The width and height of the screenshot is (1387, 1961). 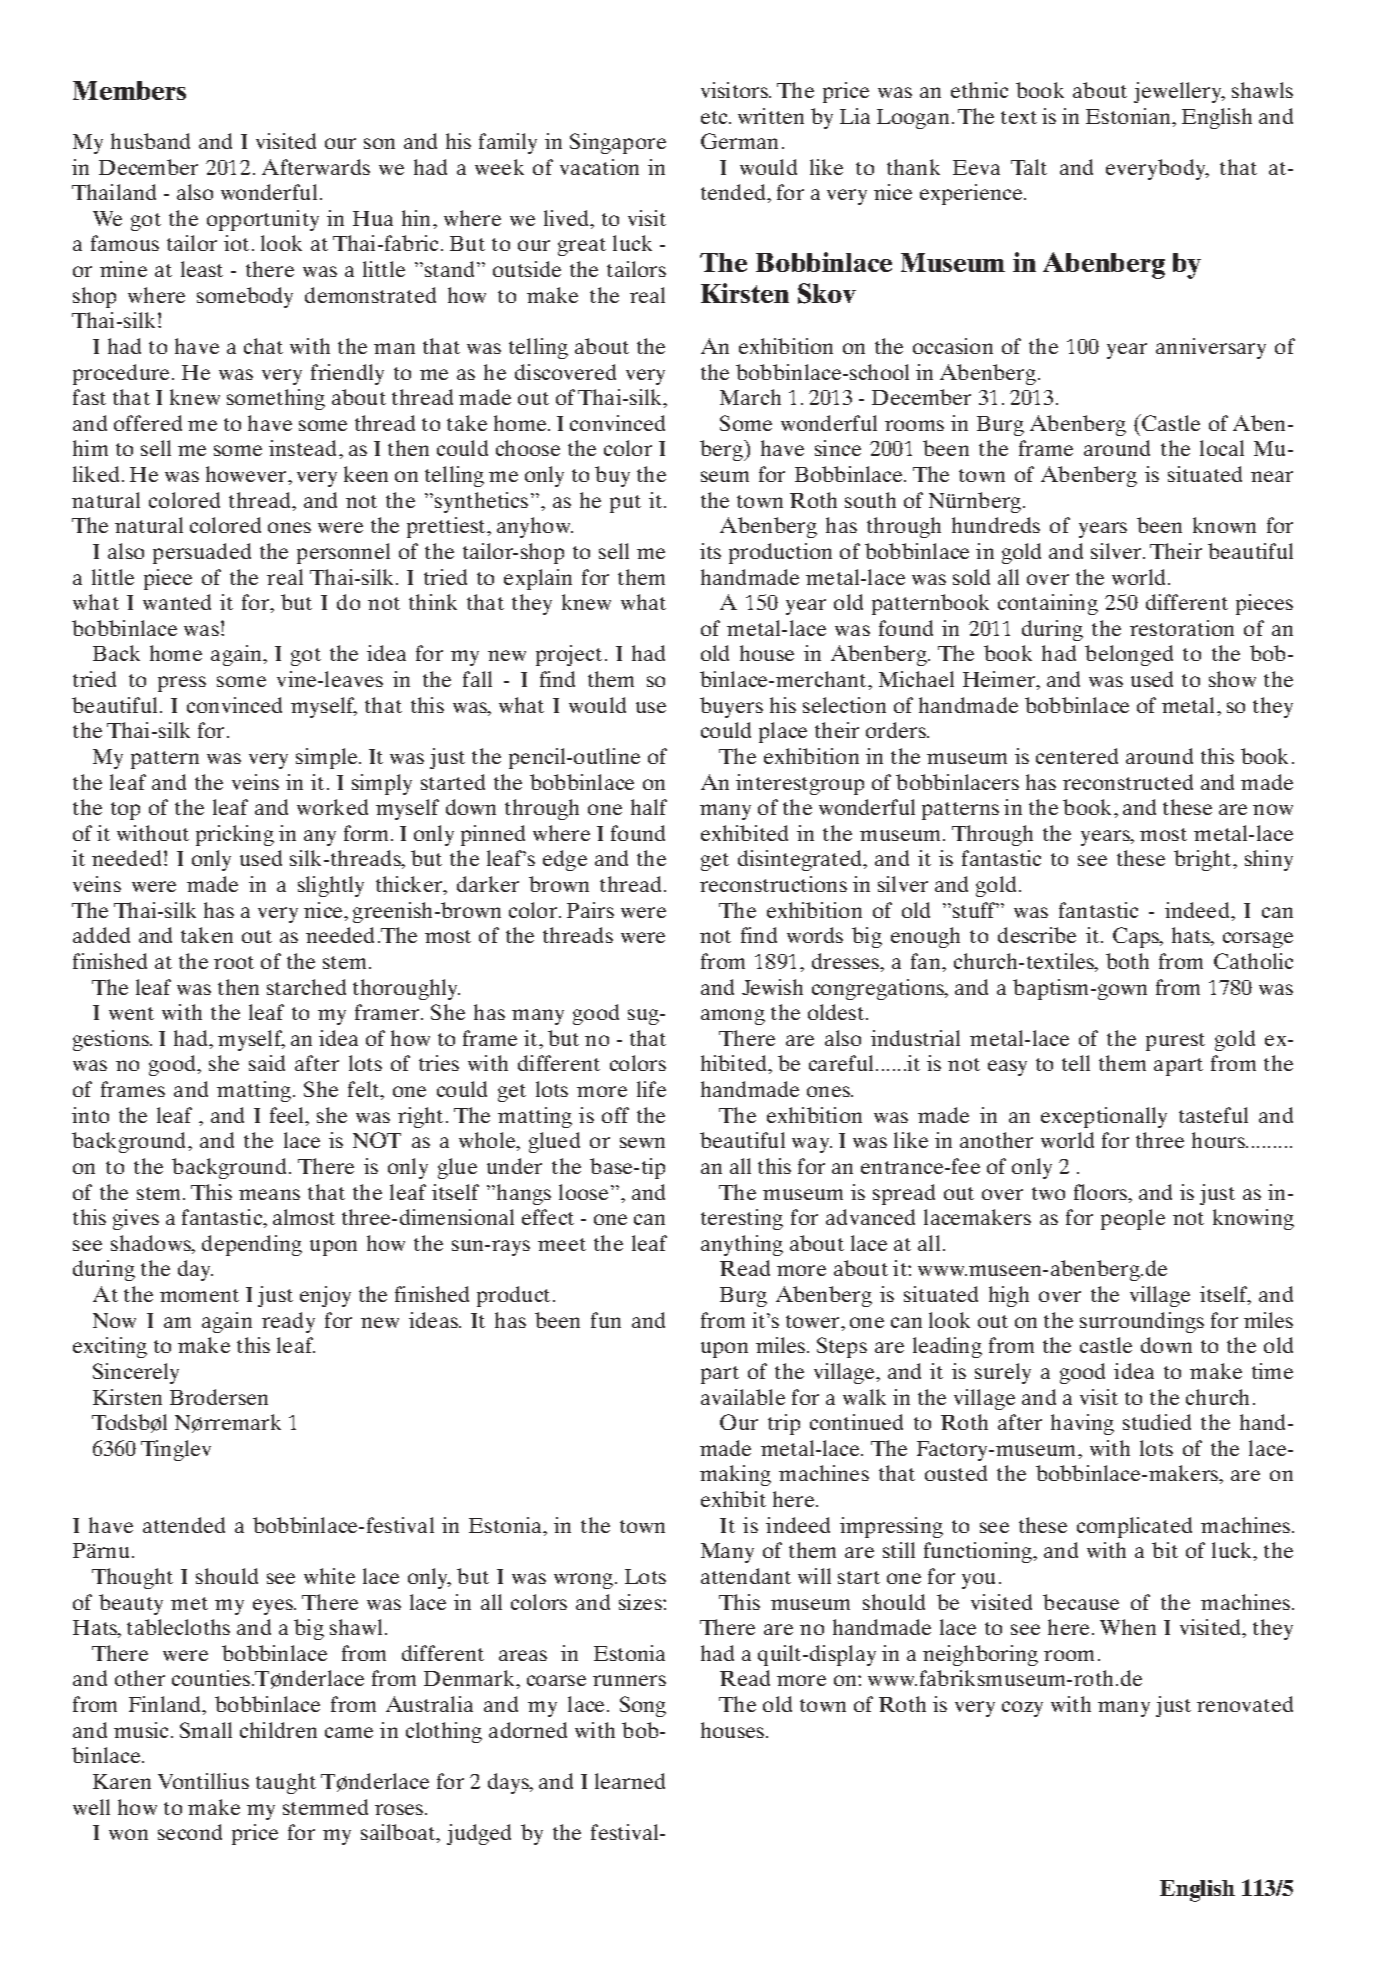 I want to click on moment, so click(x=199, y=1295).
